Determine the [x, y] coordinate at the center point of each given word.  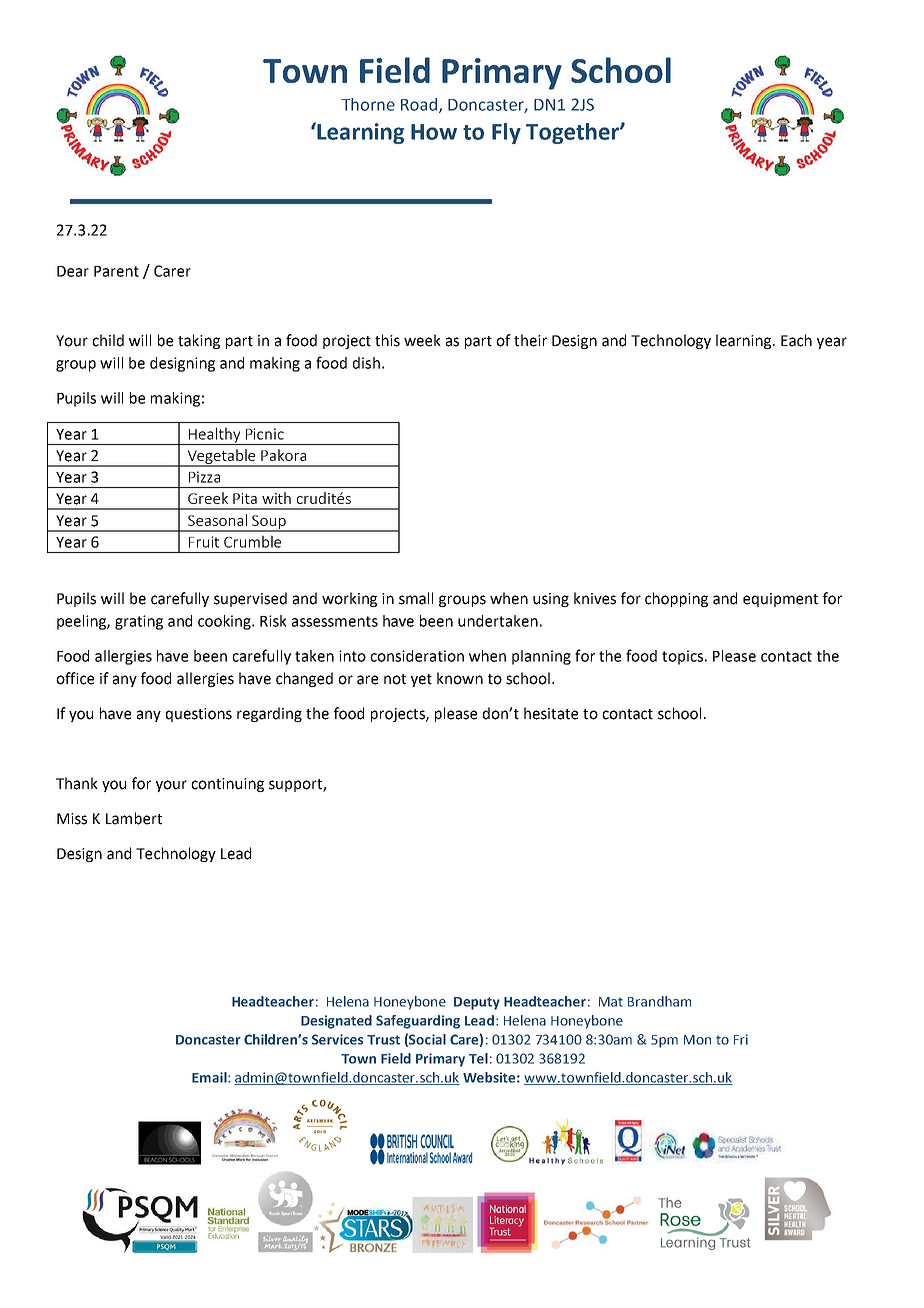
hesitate [551, 713]
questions [199, 715]
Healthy [215, 436]
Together [573, 133]
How [434, 132]
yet [421, 680]
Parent [116, 271]
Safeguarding [418, 1022]
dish [366, 363]
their [530, 340]
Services [337, 1039]
